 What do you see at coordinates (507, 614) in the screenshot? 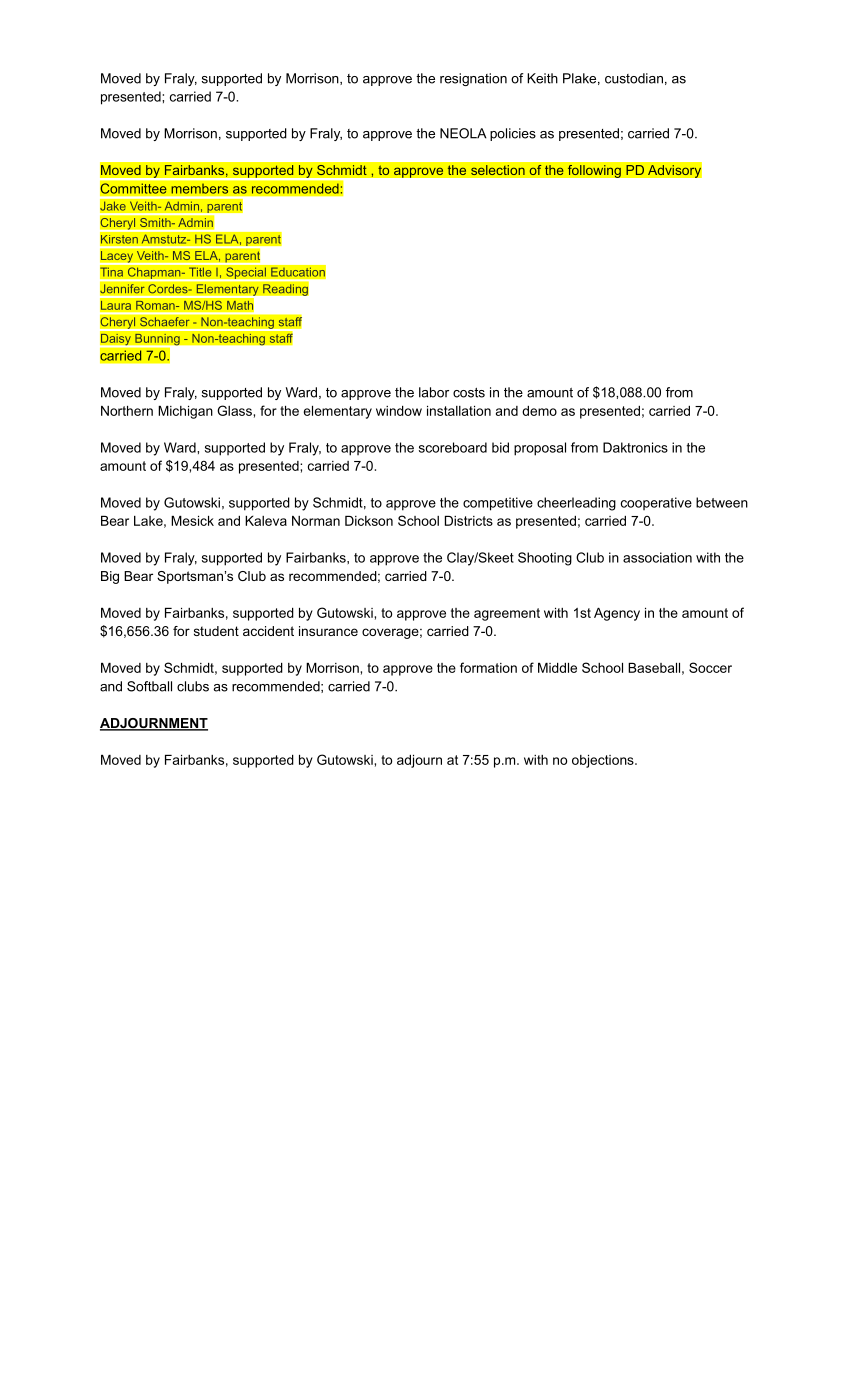
I see `agreement` at bounding box center [507, 614].
